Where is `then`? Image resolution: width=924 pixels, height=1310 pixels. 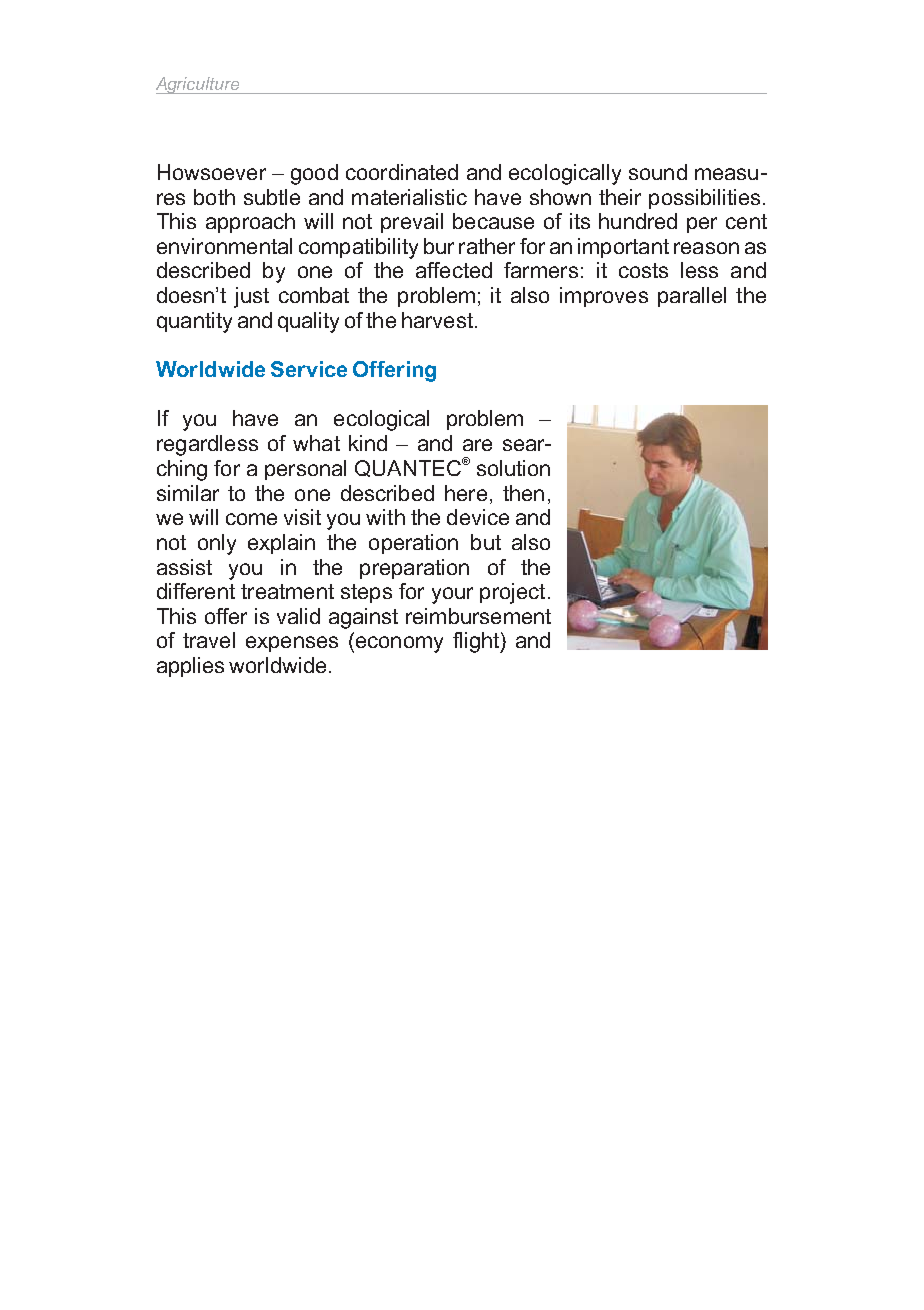 then is located at coordinates (523, 493).
